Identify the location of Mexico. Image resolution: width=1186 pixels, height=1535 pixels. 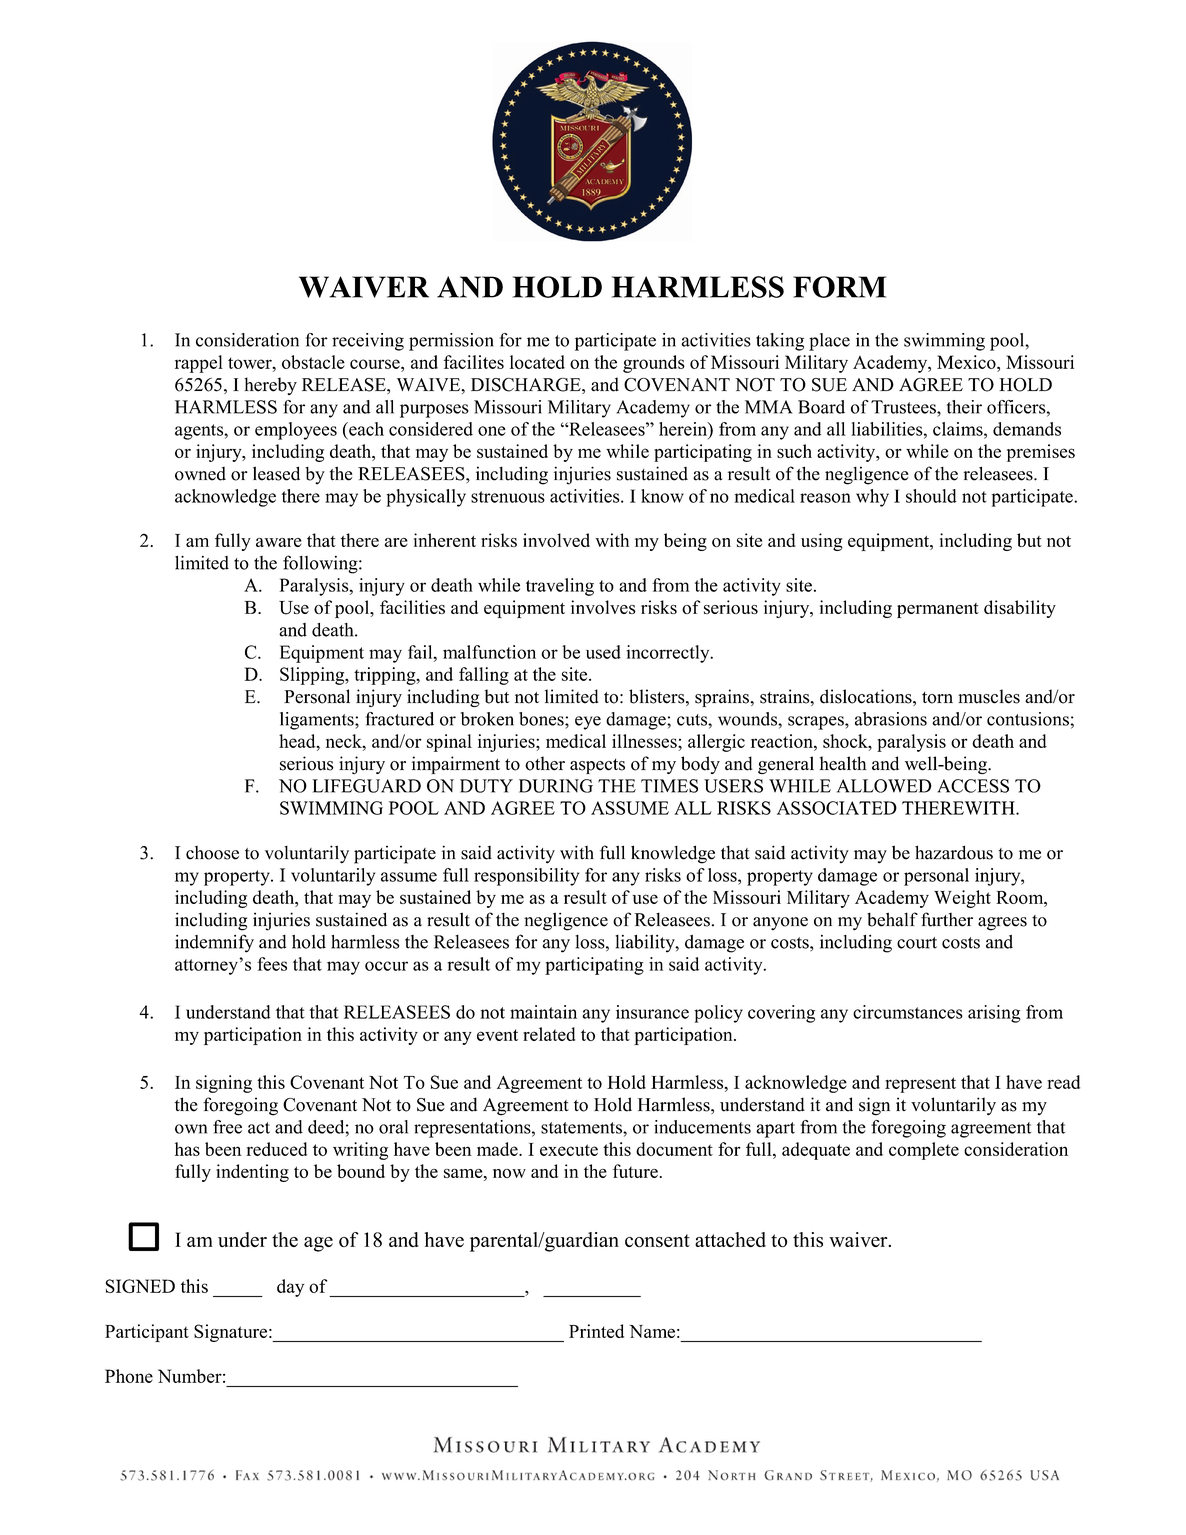
(967, 362).
